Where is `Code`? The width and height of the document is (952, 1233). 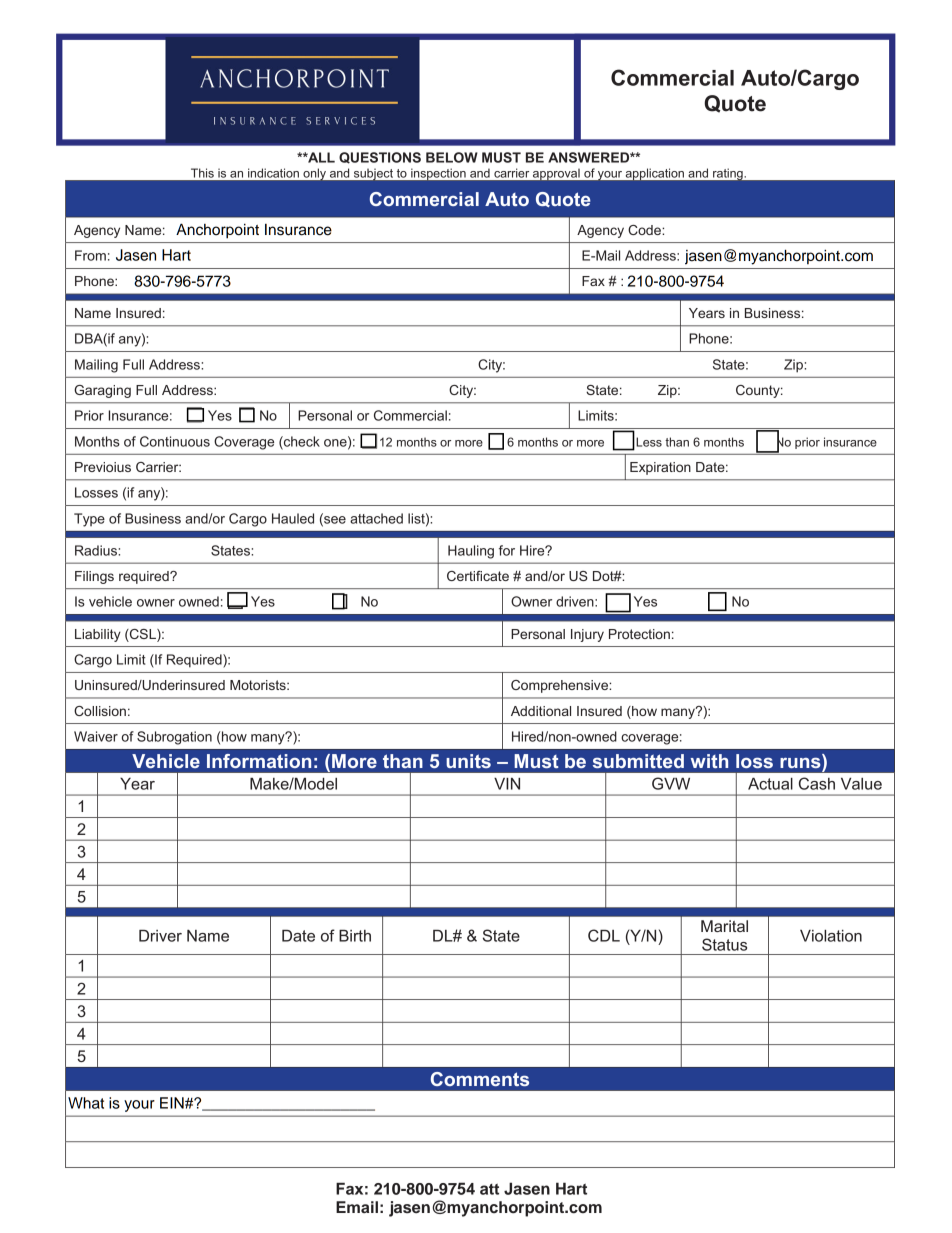 Code is located at coordinates (645, 230).
